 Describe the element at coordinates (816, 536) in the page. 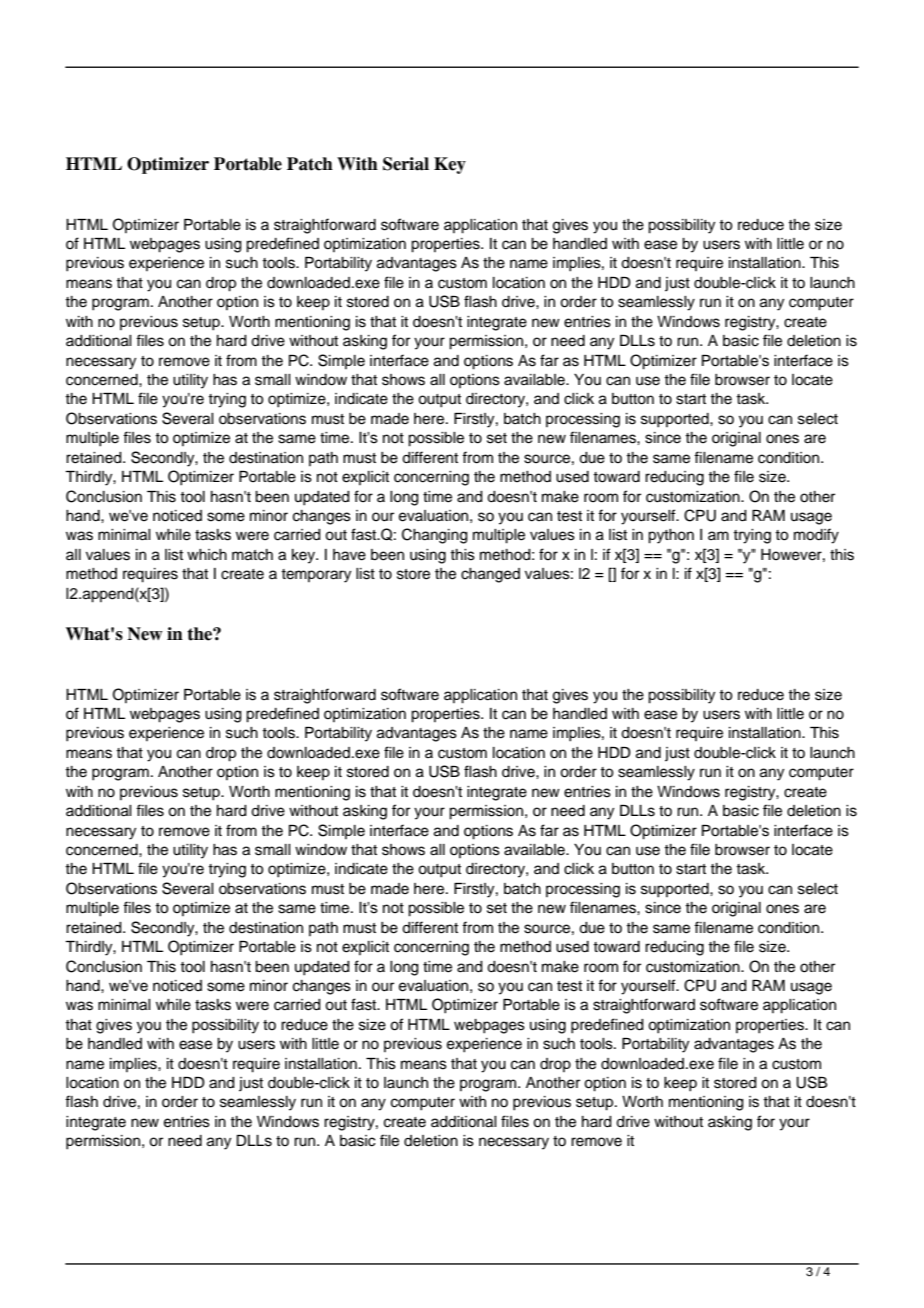

I see `modify` at that location.
